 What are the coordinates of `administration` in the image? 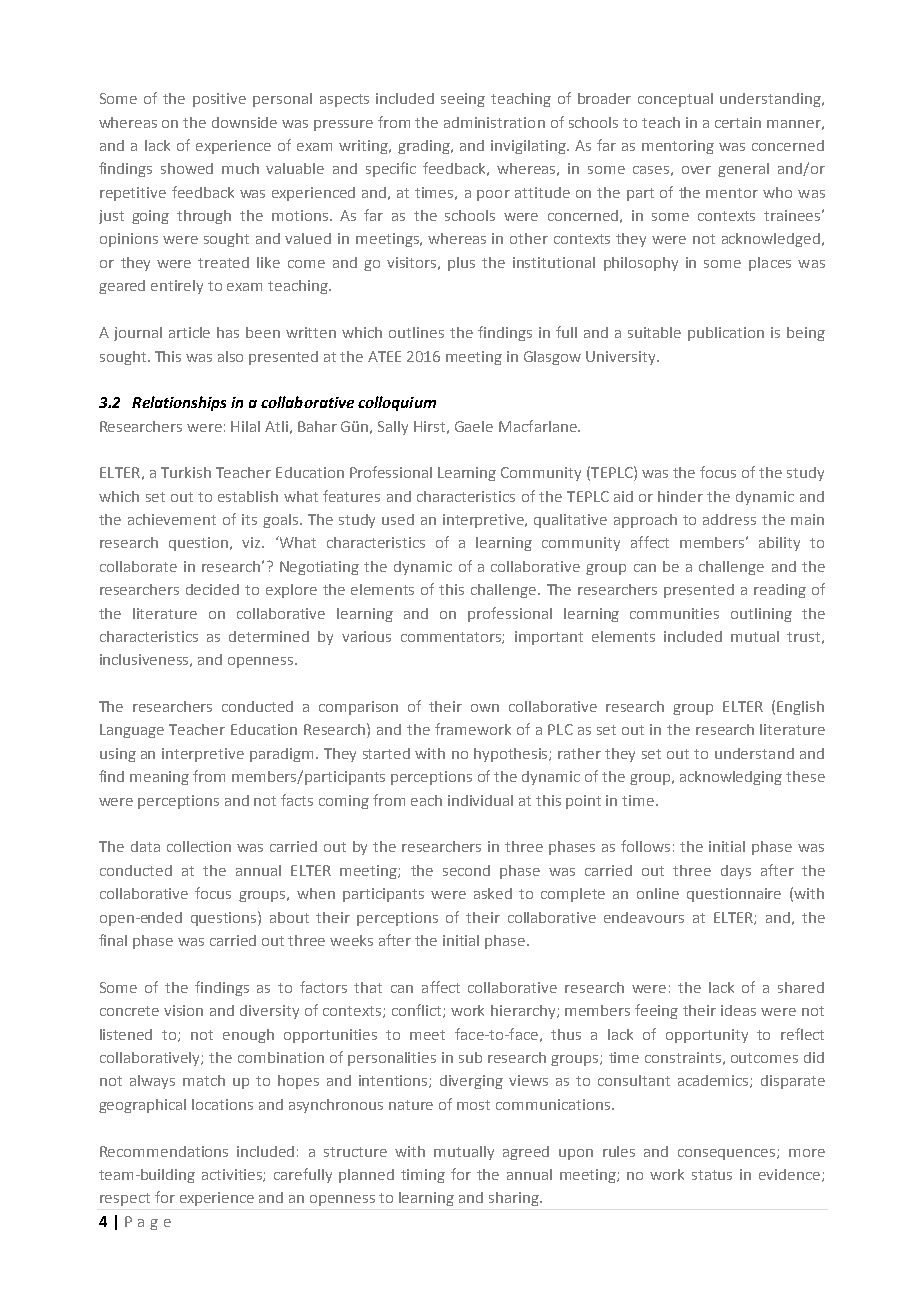 It's located at (494, 122).
